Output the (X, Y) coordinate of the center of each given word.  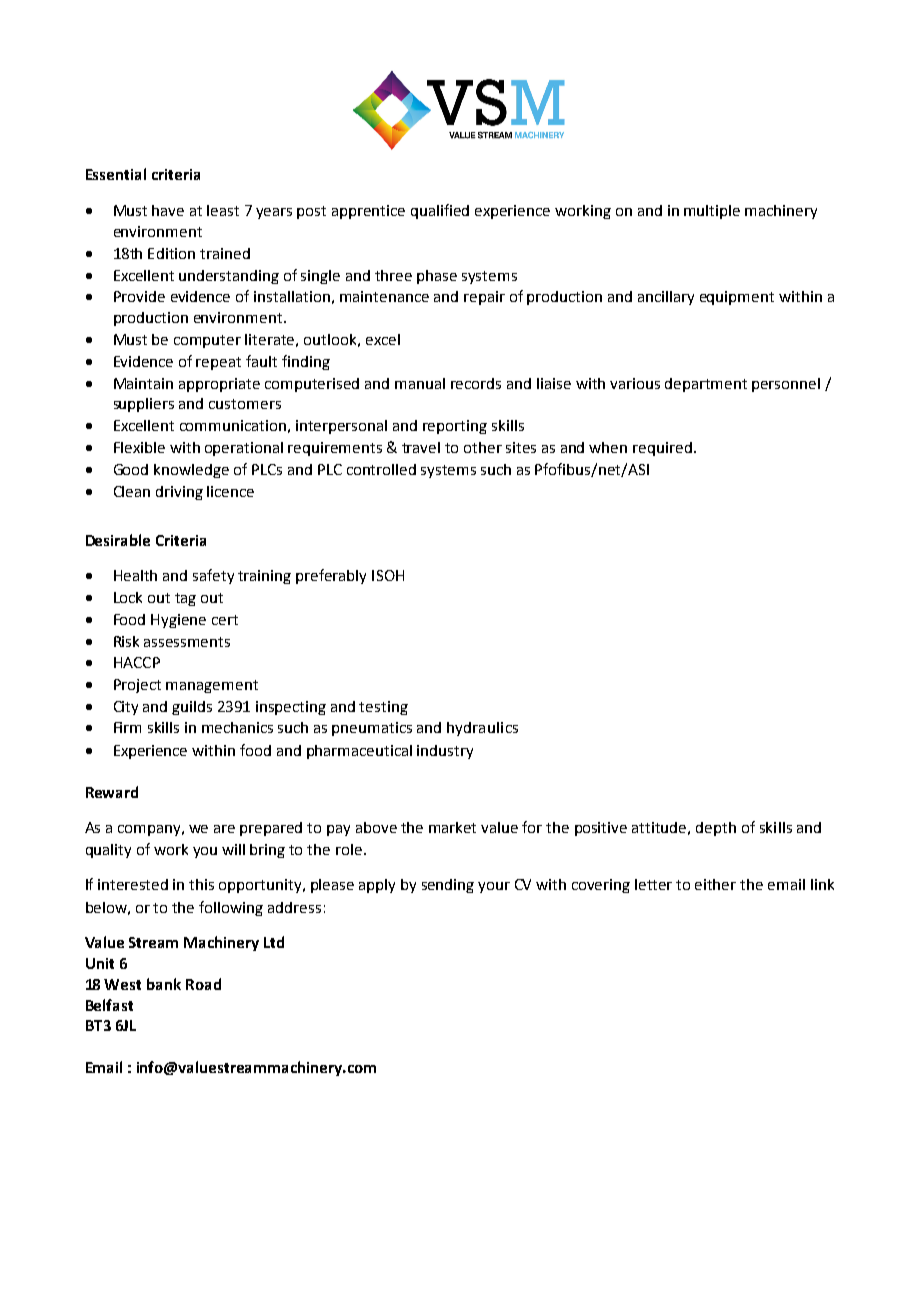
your (494, 887)
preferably (331, 576)
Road (203, 984)
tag (185, 599)
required (662, 449)
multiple (712, 212)
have (168, 210)
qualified (440, 211)
